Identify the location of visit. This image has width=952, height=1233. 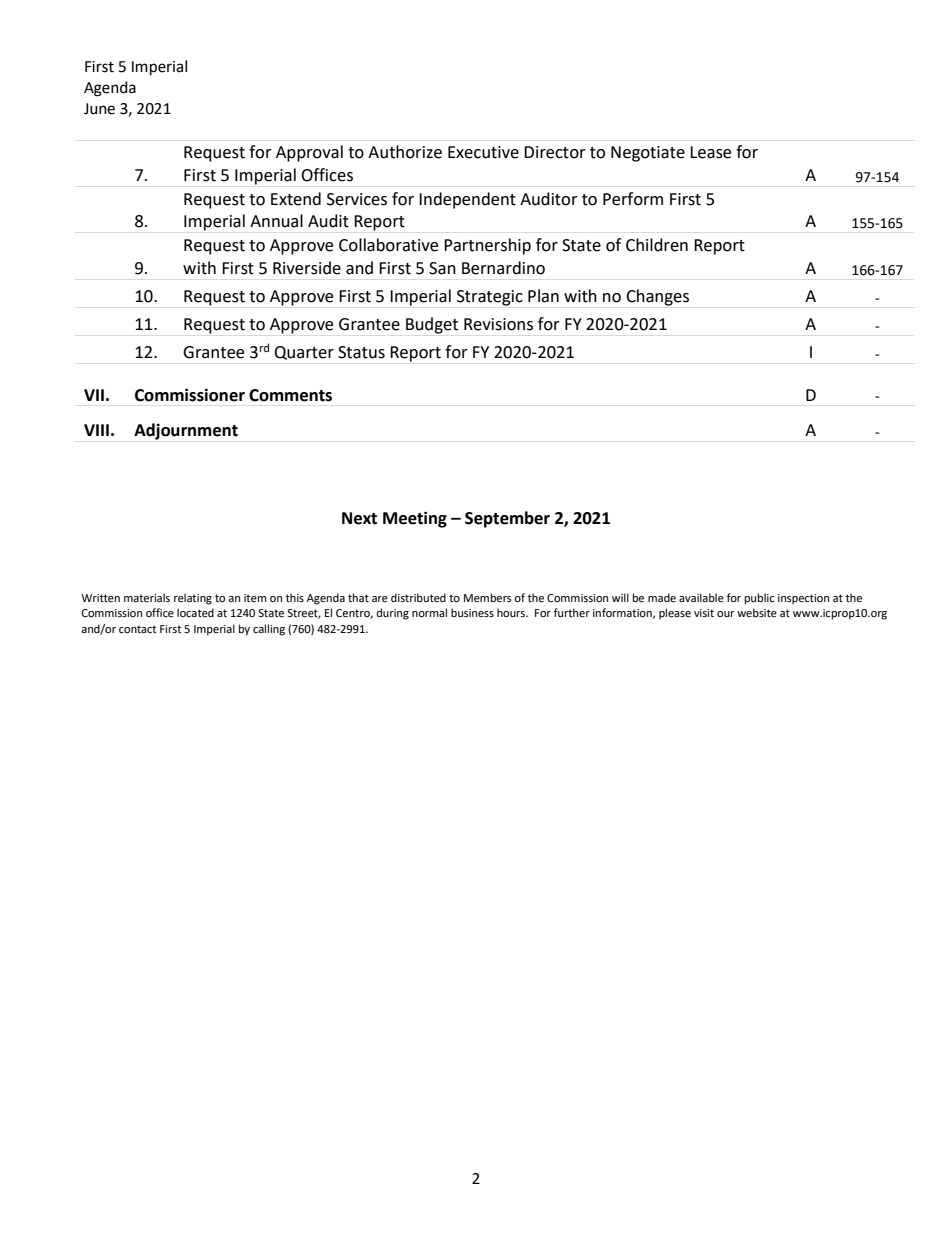
(704, 613).
